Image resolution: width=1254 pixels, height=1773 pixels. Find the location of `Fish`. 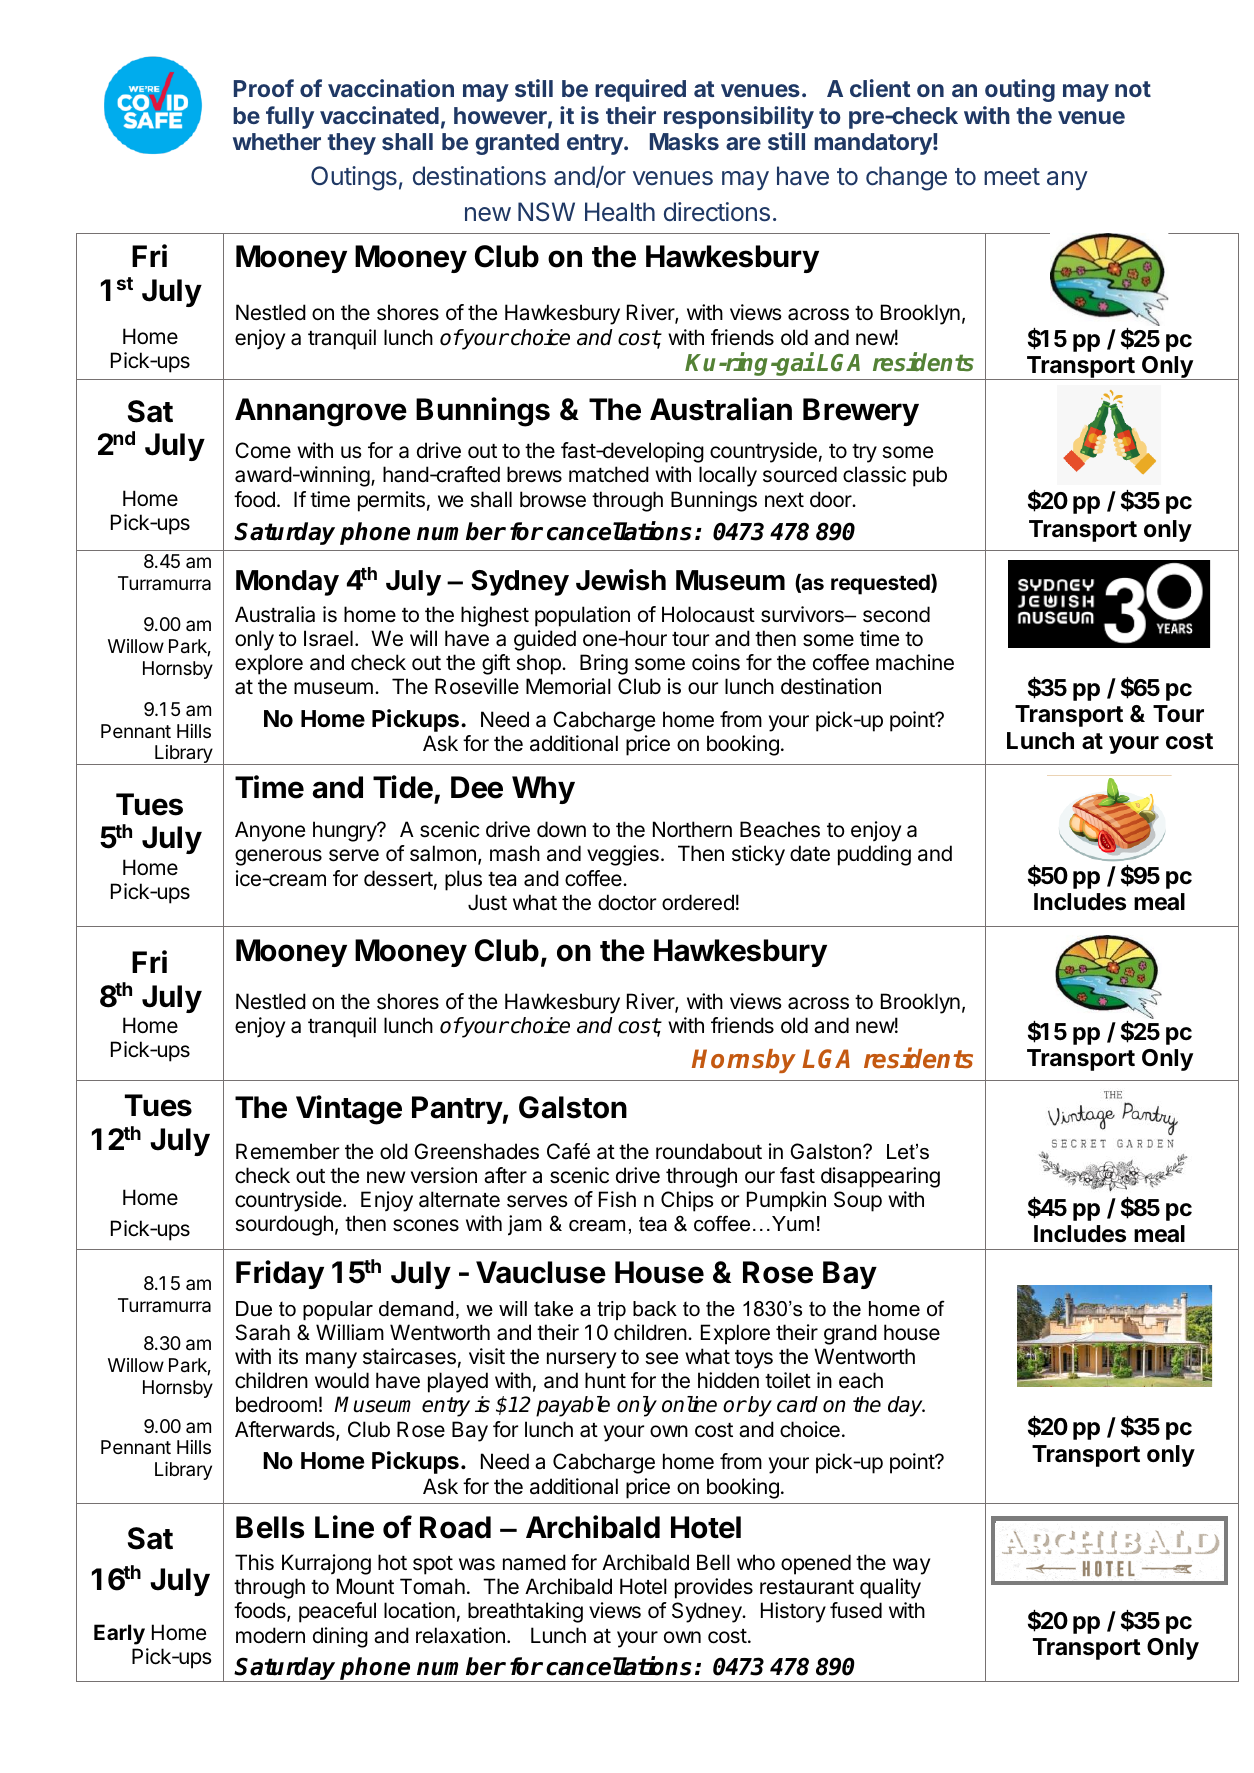

Fish is located at coordinates (617, 1199).
